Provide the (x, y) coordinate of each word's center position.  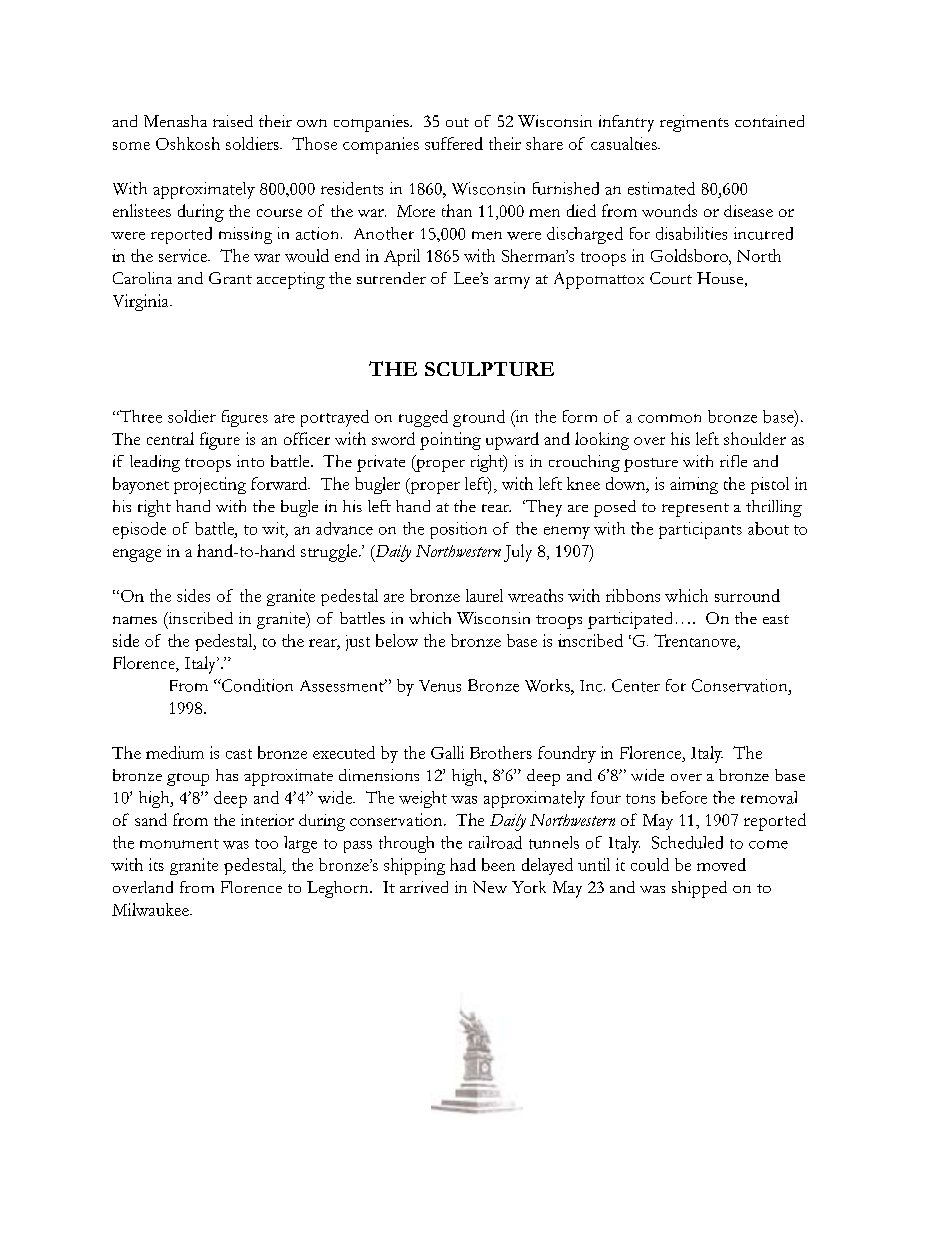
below (397, 640)
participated (630, 620)
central (170, 438)
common (669, 418)
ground (479, 418)
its (156, 864)
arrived (424, 887)
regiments (694, 123)
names (135, 620)
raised (233, 121)
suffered (454, 143)
